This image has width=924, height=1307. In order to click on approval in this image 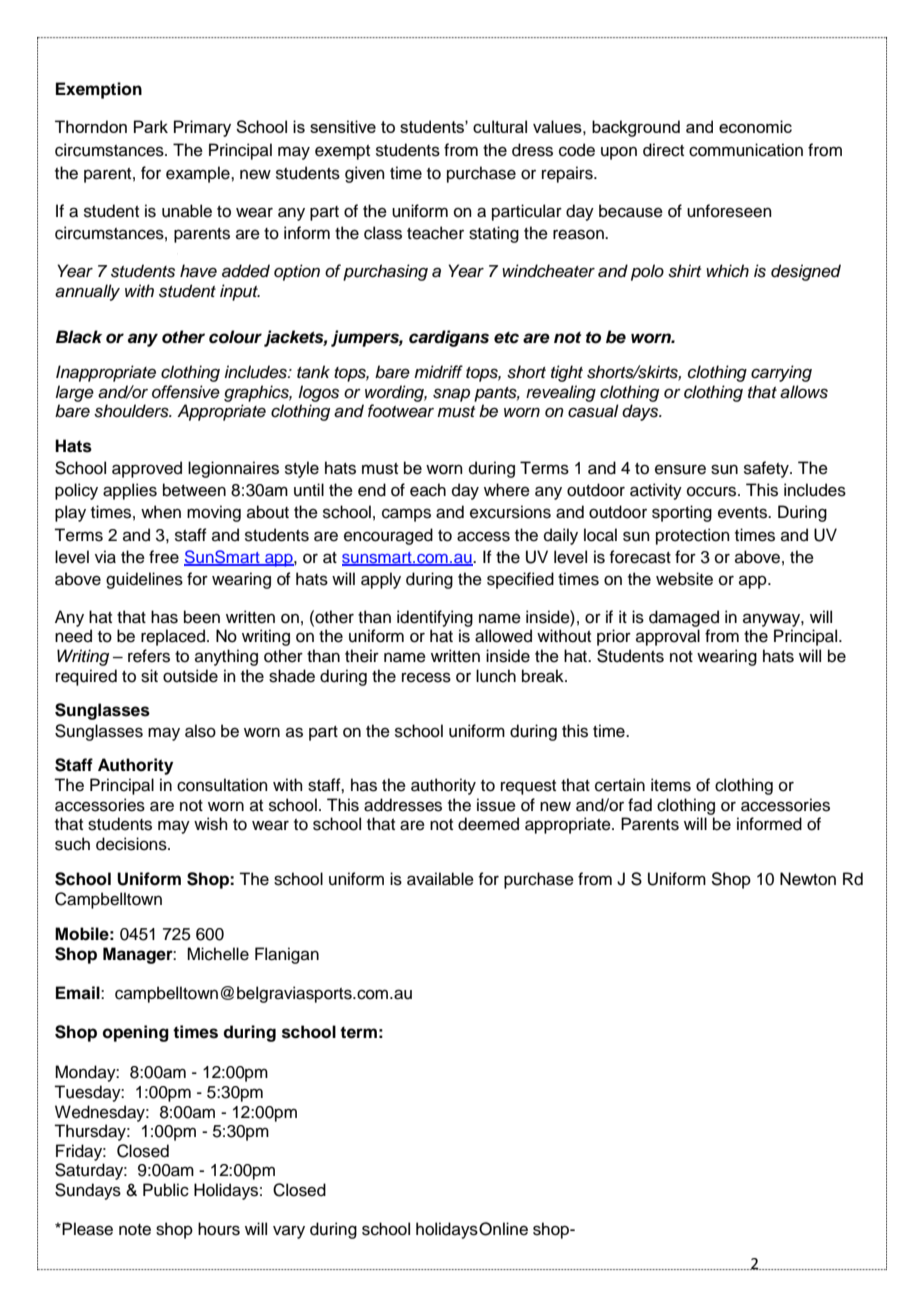, I will do `click(668, 637)`.
